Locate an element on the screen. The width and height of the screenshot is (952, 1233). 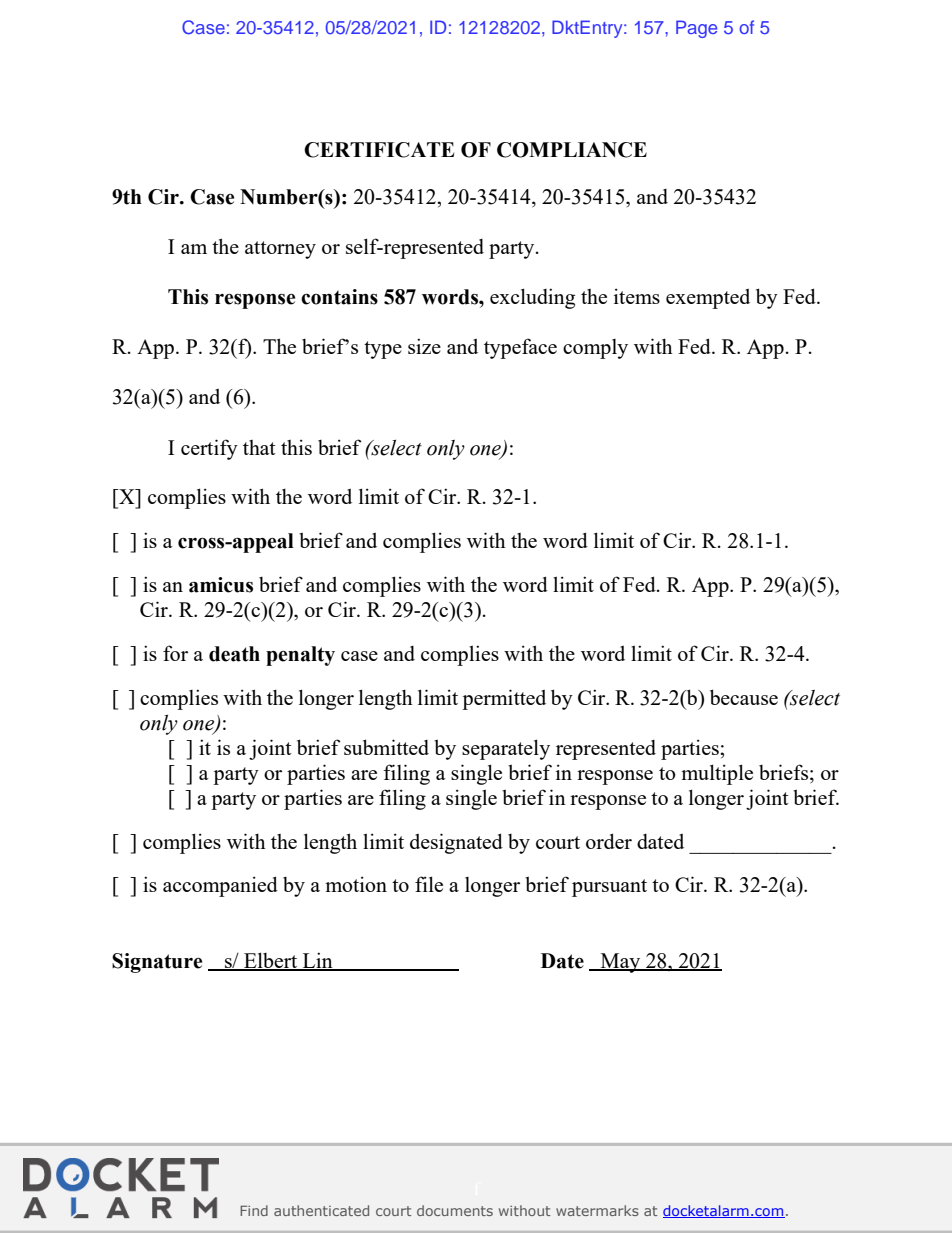
because is located at coordinates (744, 697).
